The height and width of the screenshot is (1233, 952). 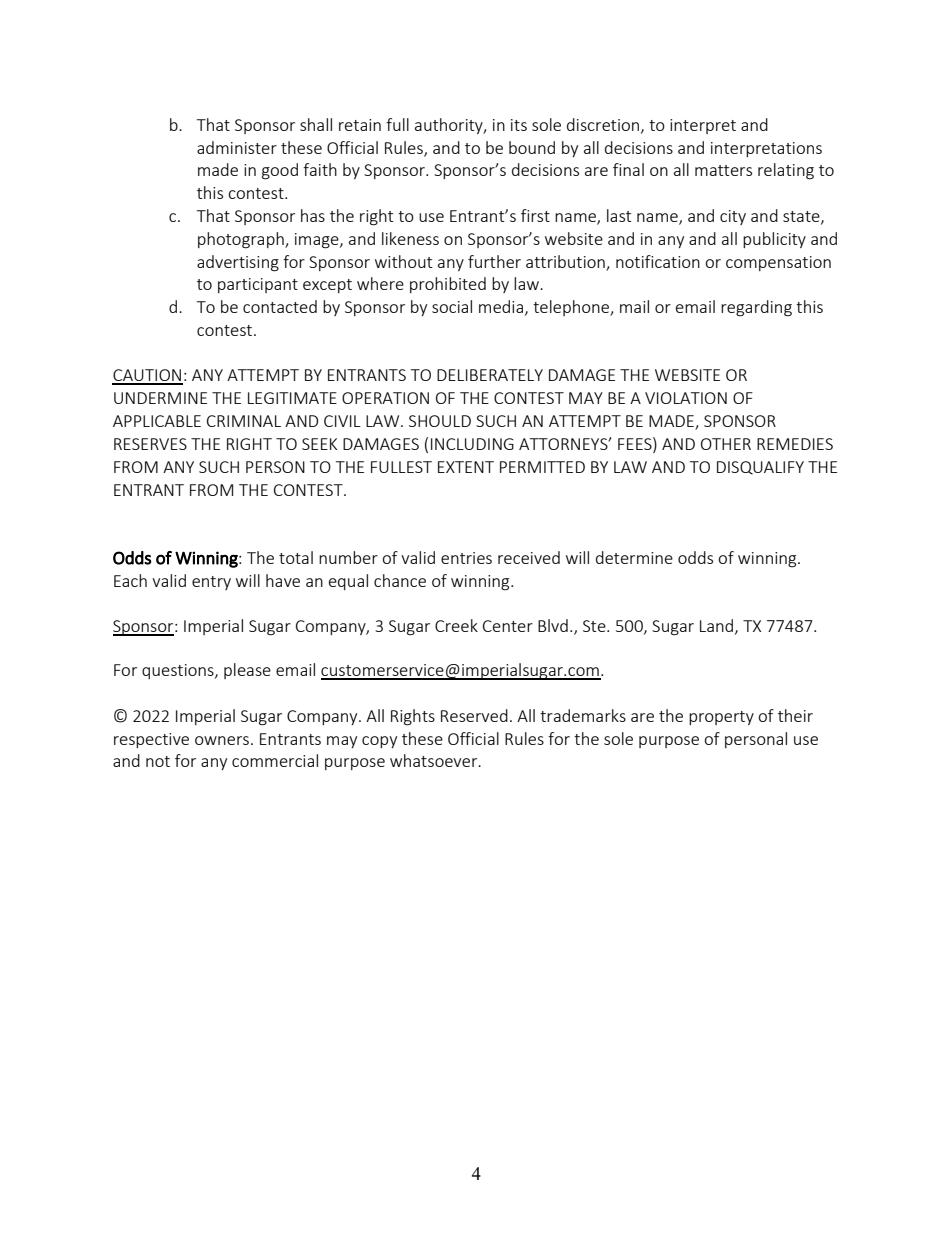 I want to click on matters, so click(x=723, y=170).
